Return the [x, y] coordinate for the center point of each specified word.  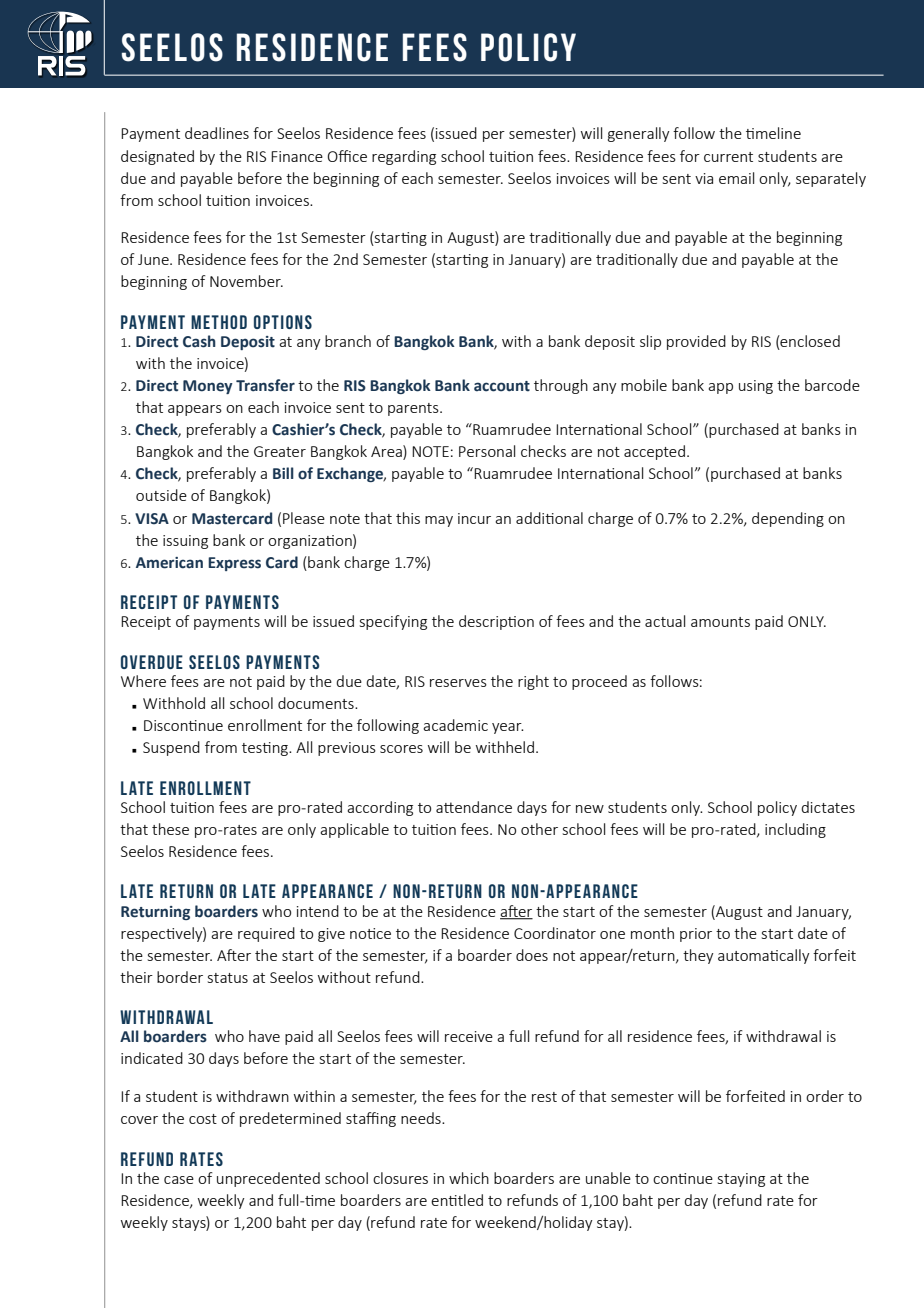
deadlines [217, 133]
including [795, 830]
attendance [474, 807]
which [469, 1178]
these [170, 829]
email [736, 178]
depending [788, 519]
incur [474, 518]
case [179, 1180]
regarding [404, 157]
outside [161, 495]
